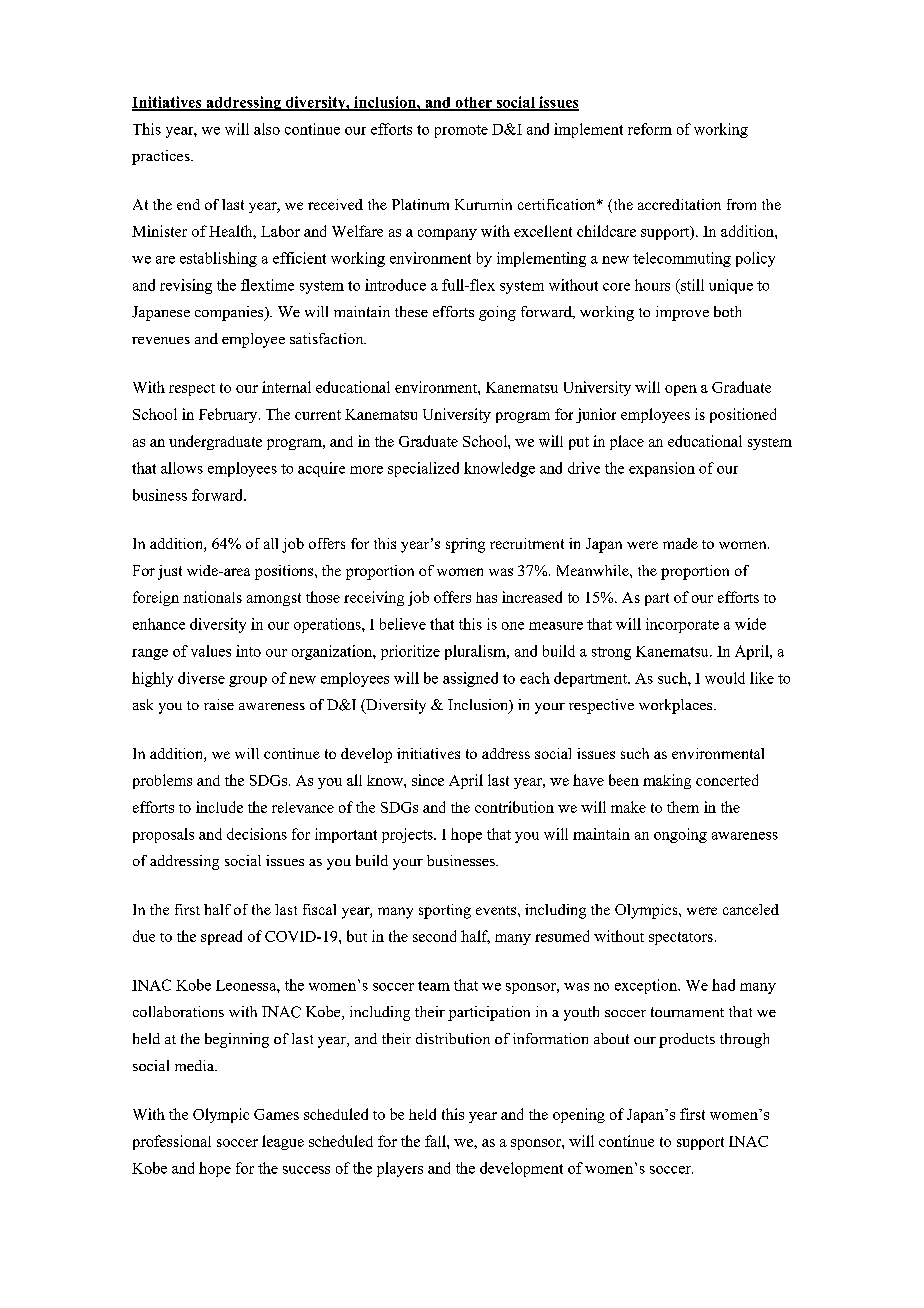  What do you see at coordinates (461, 131) in the screenshot?
I see `promote` at bounding box center [461, 131].
